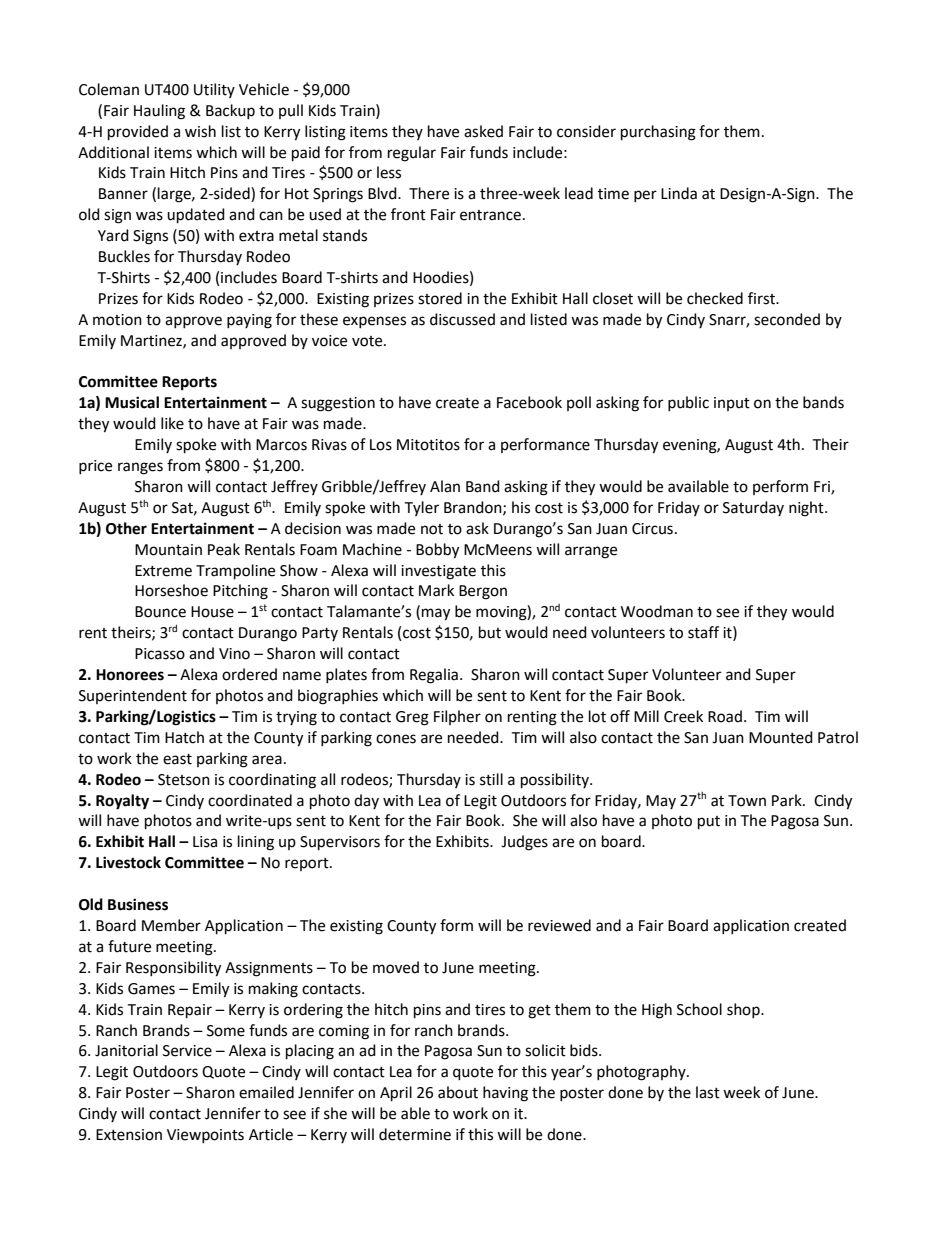 This screenshot has width=952, height=1233. What do you see at coordinates (200, 131) in the screenshot?
I see `wish` at bounding box center [200, 131].
